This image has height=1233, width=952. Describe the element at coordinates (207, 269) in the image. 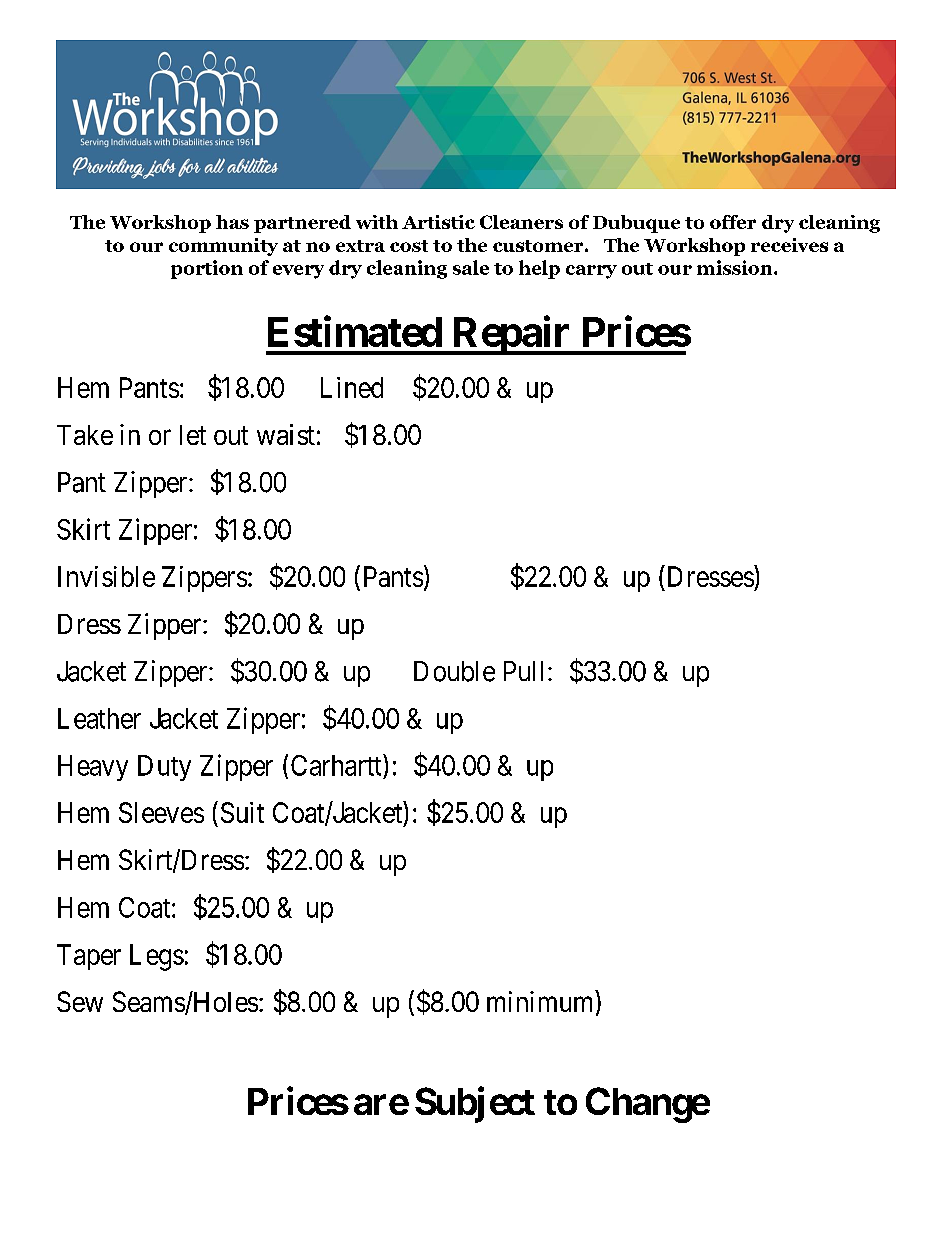

I see `portion` at that location.
